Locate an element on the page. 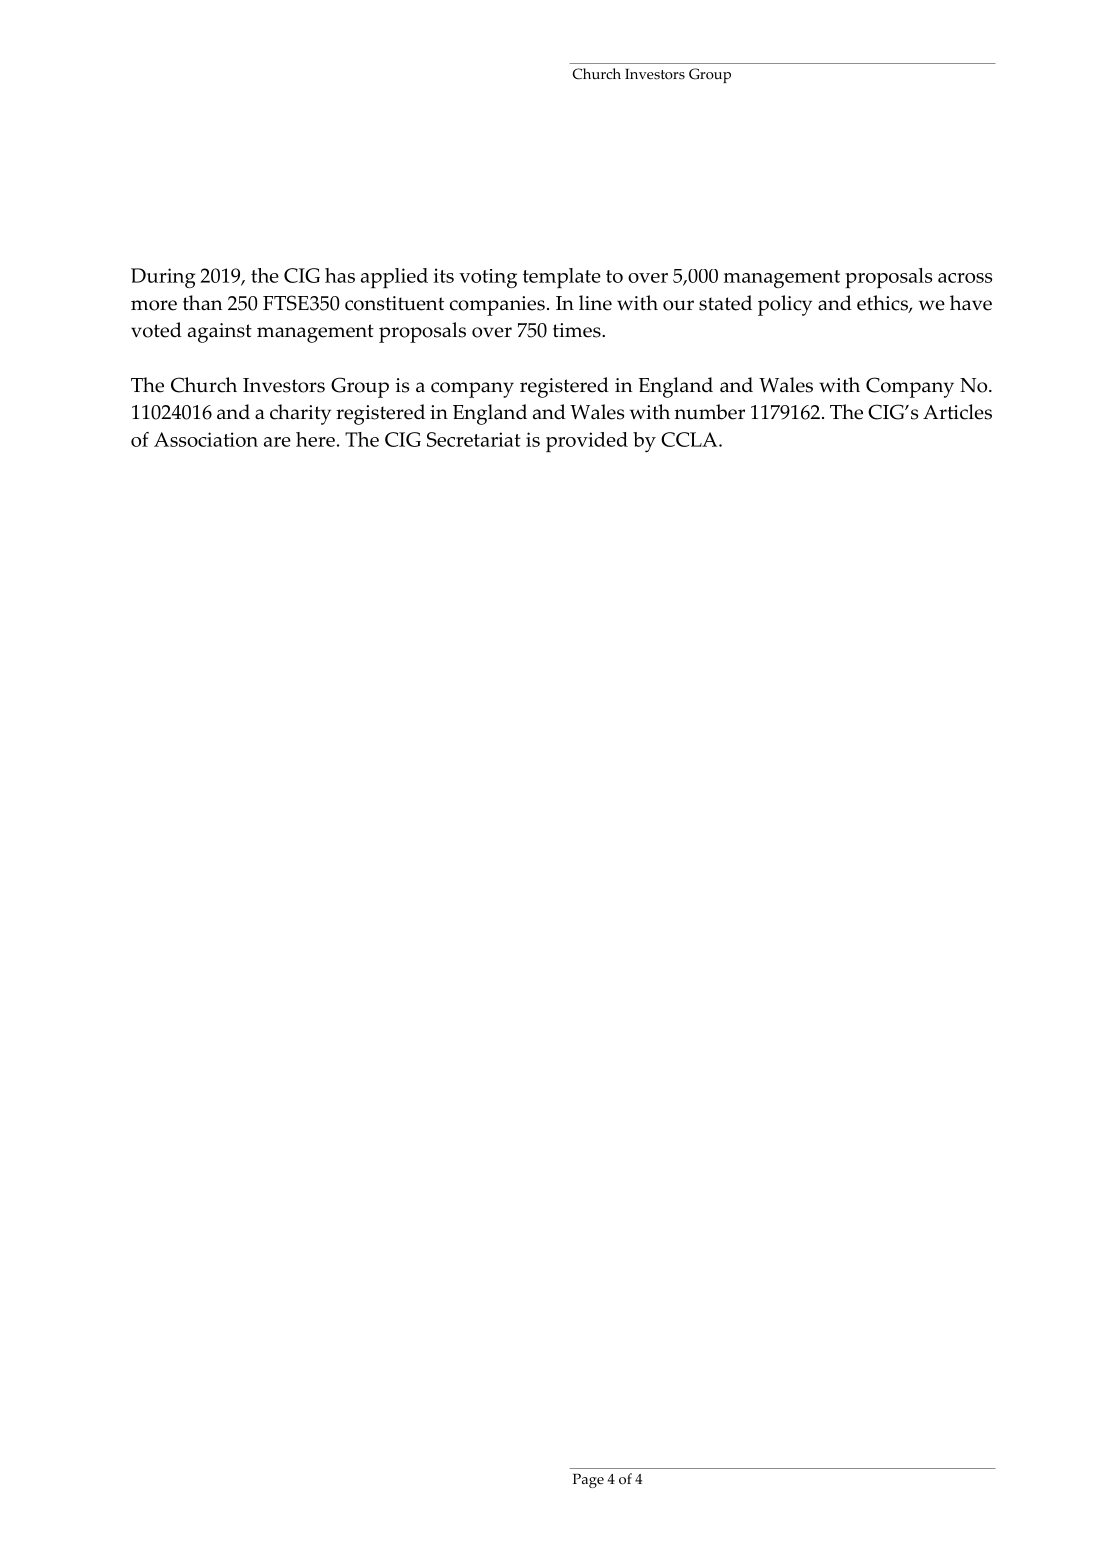  against is located at coordinates (220, 333).
